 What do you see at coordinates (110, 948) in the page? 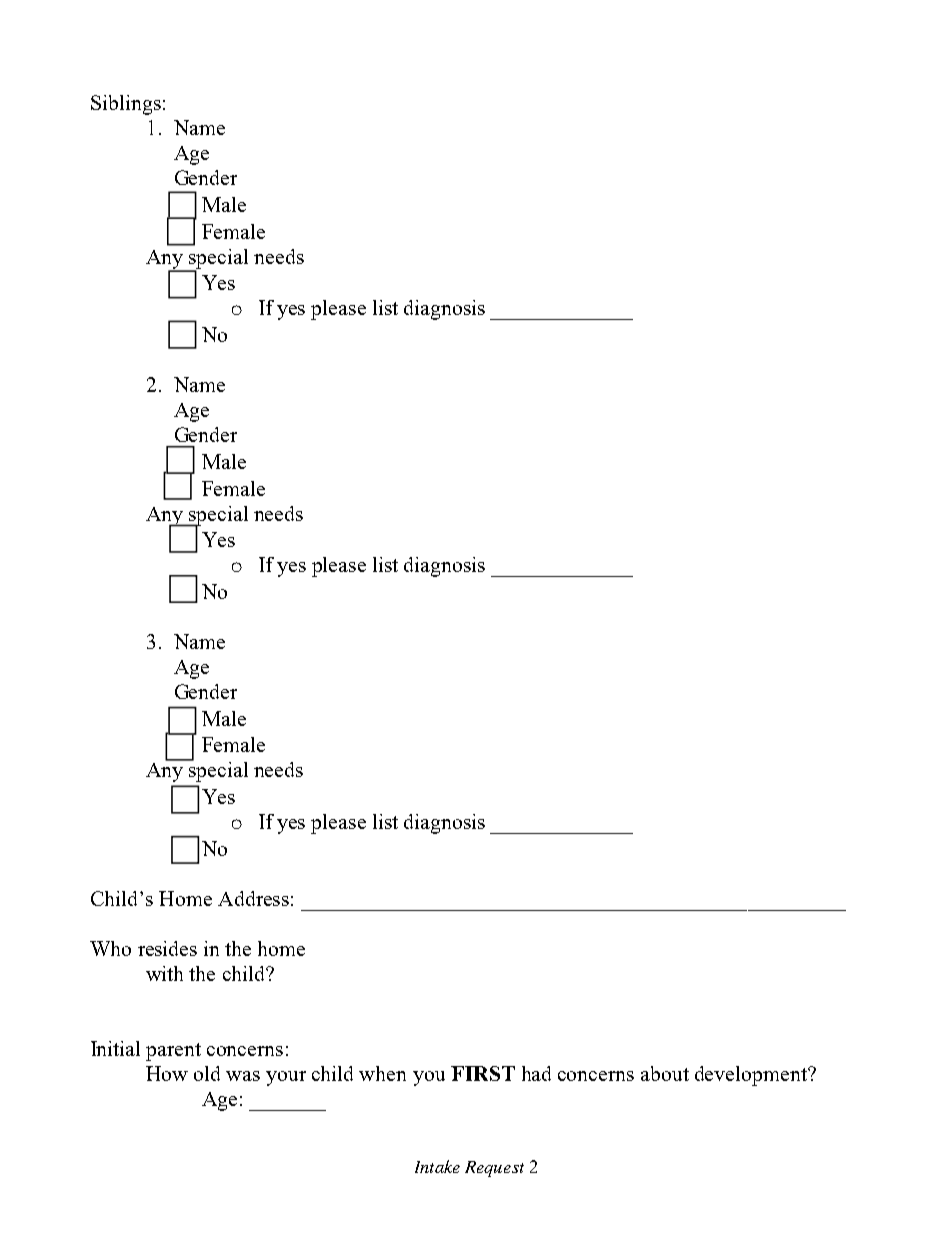
I see `Who` at bounding box center [110, 948].
